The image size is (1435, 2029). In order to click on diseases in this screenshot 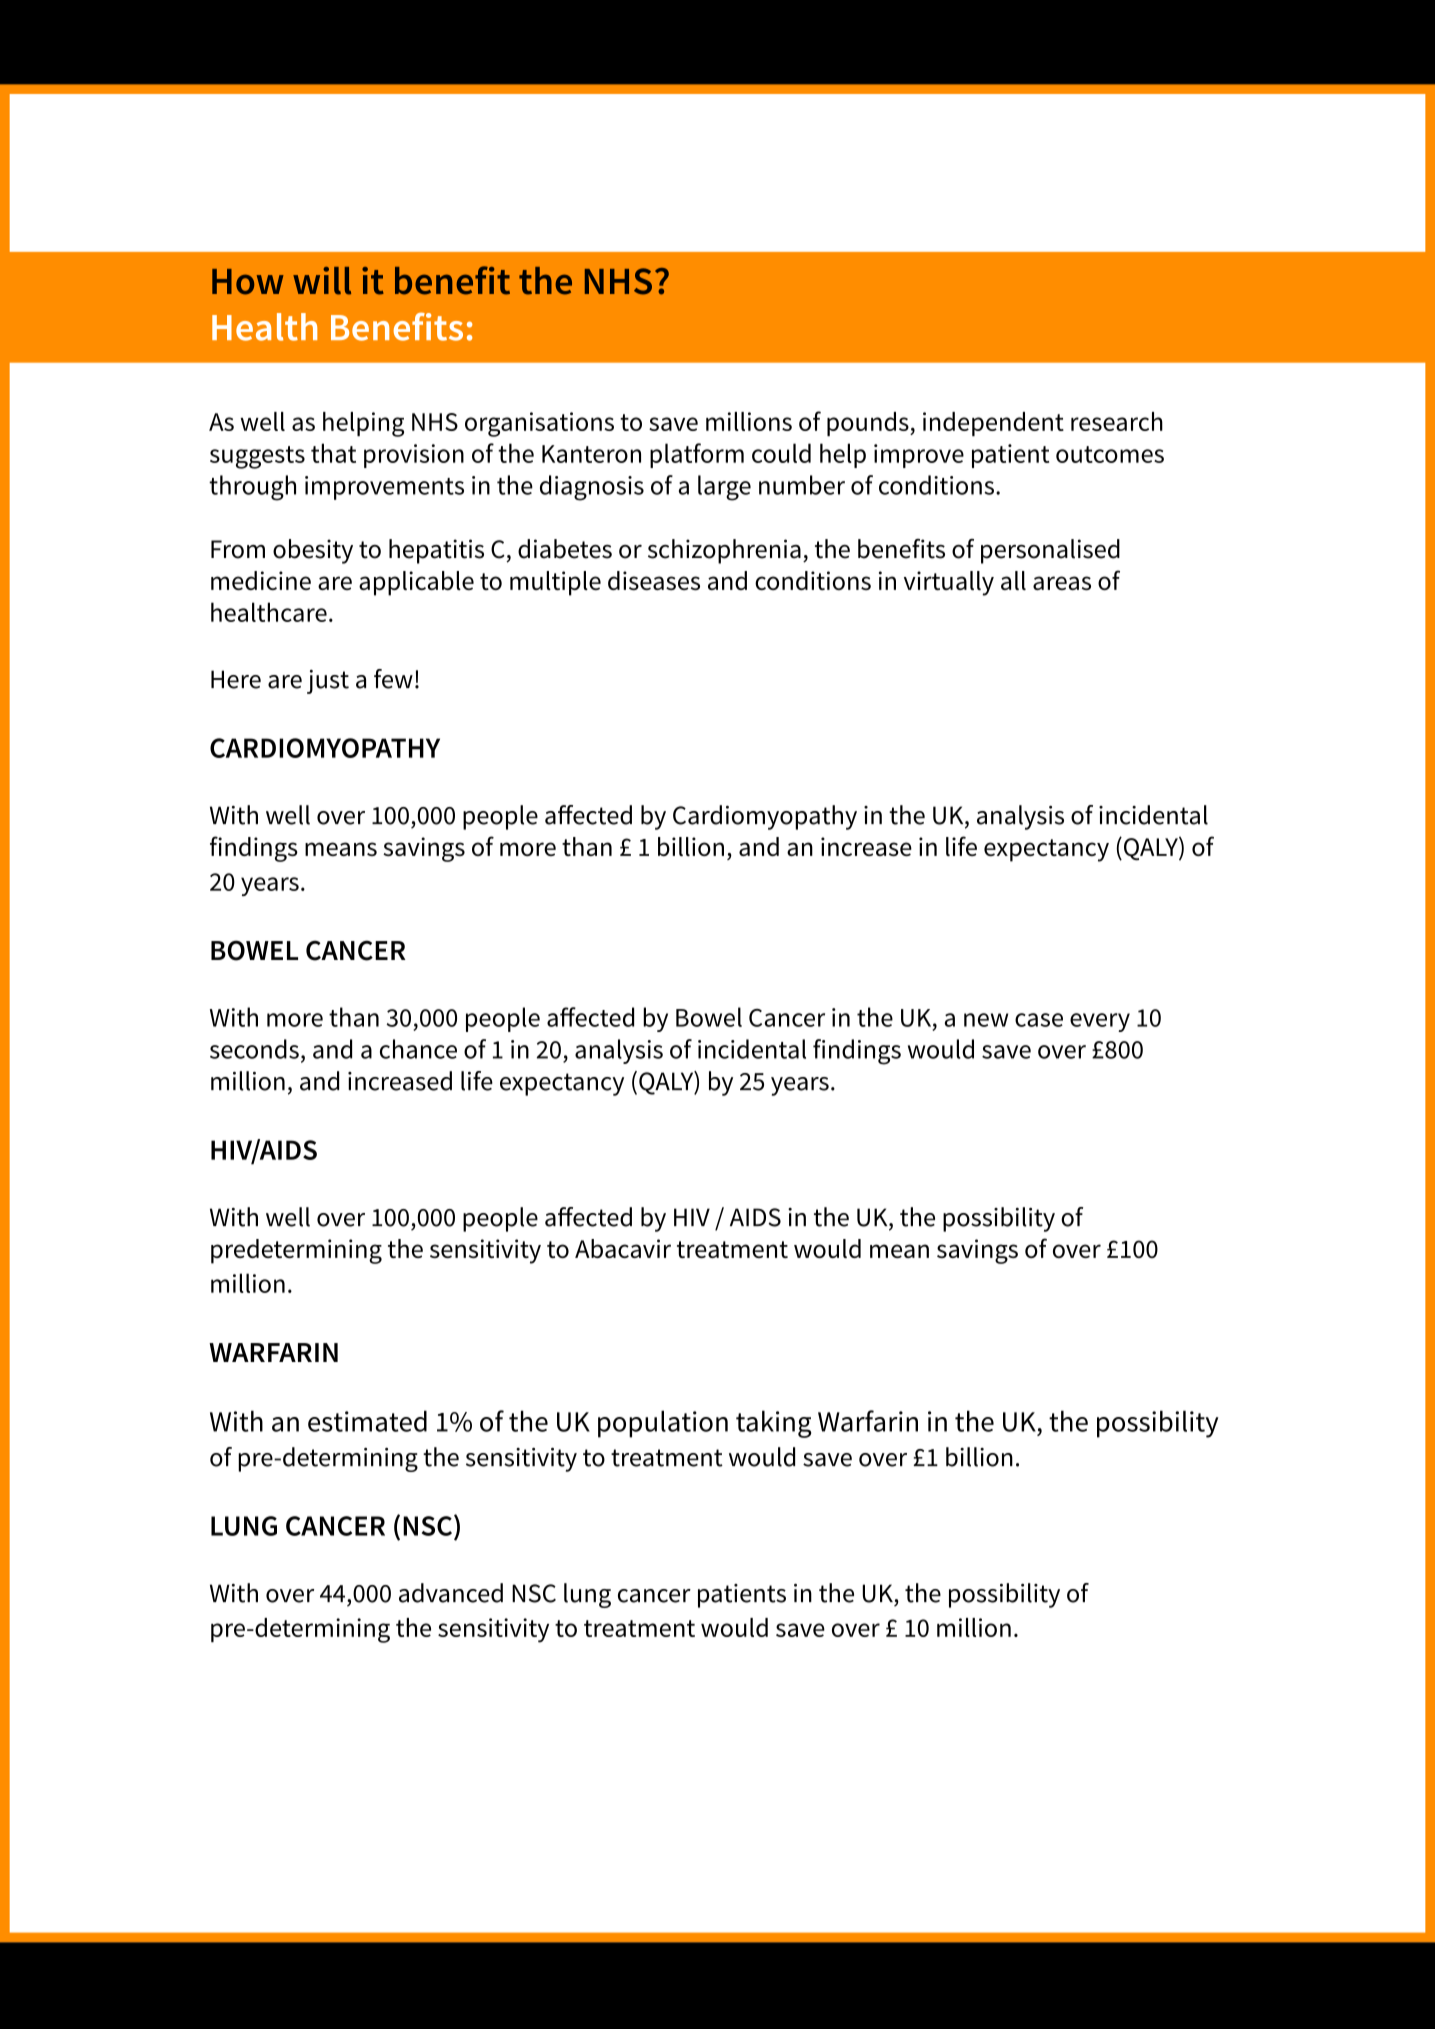, I will do `click(654, 580)`.
